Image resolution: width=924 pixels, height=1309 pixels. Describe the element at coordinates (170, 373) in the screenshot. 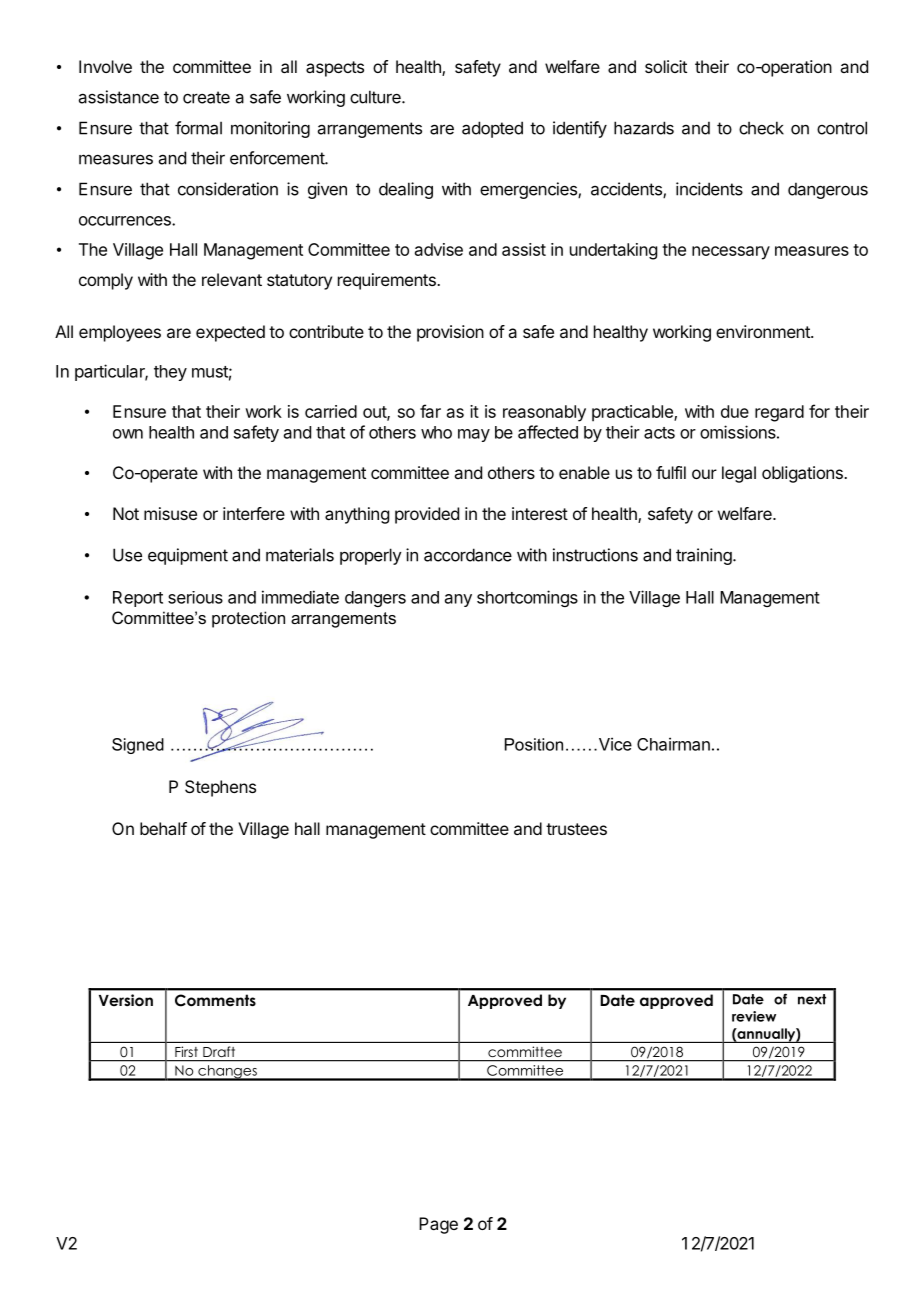

I see `they` at that location.
